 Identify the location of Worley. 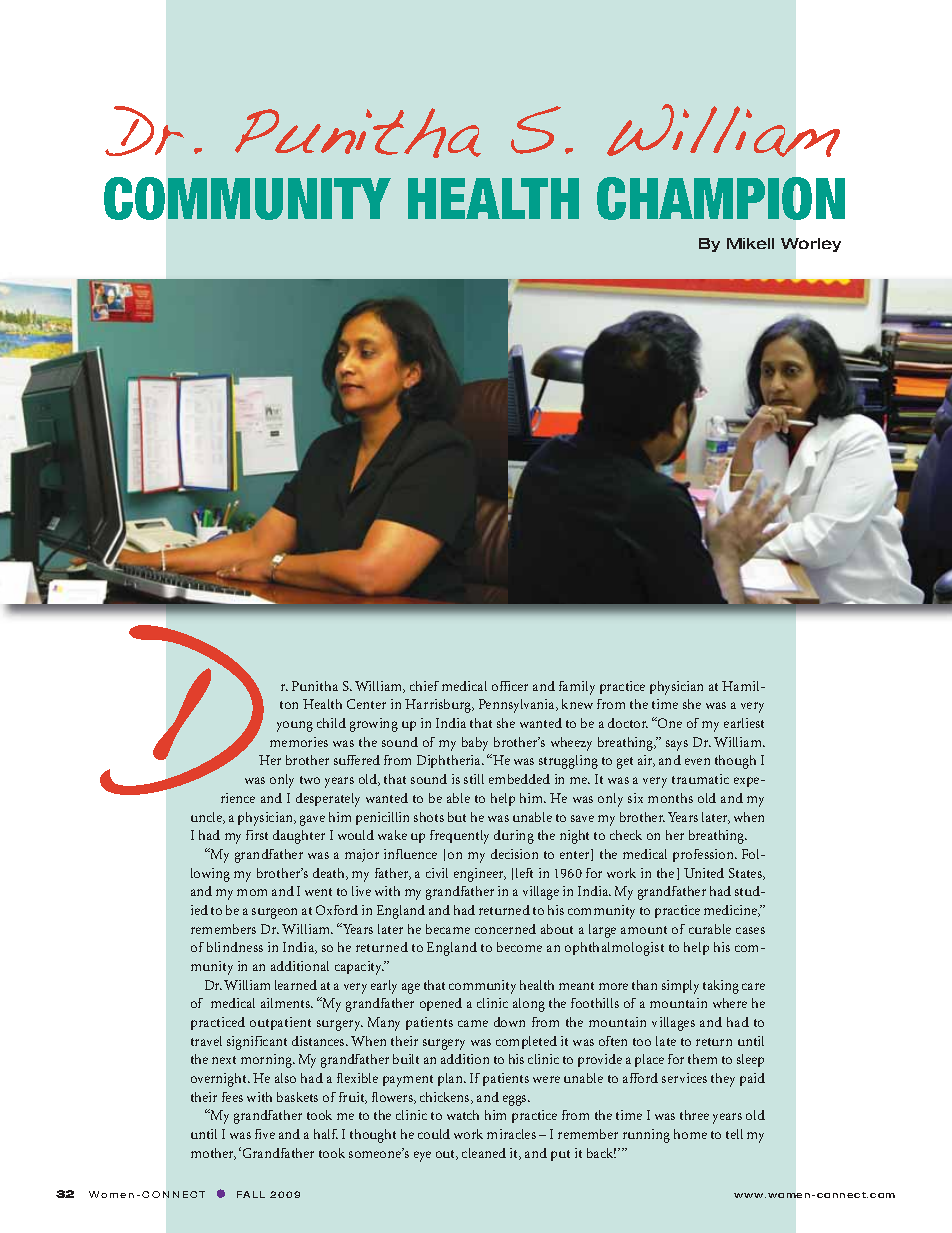
(811, 245).
